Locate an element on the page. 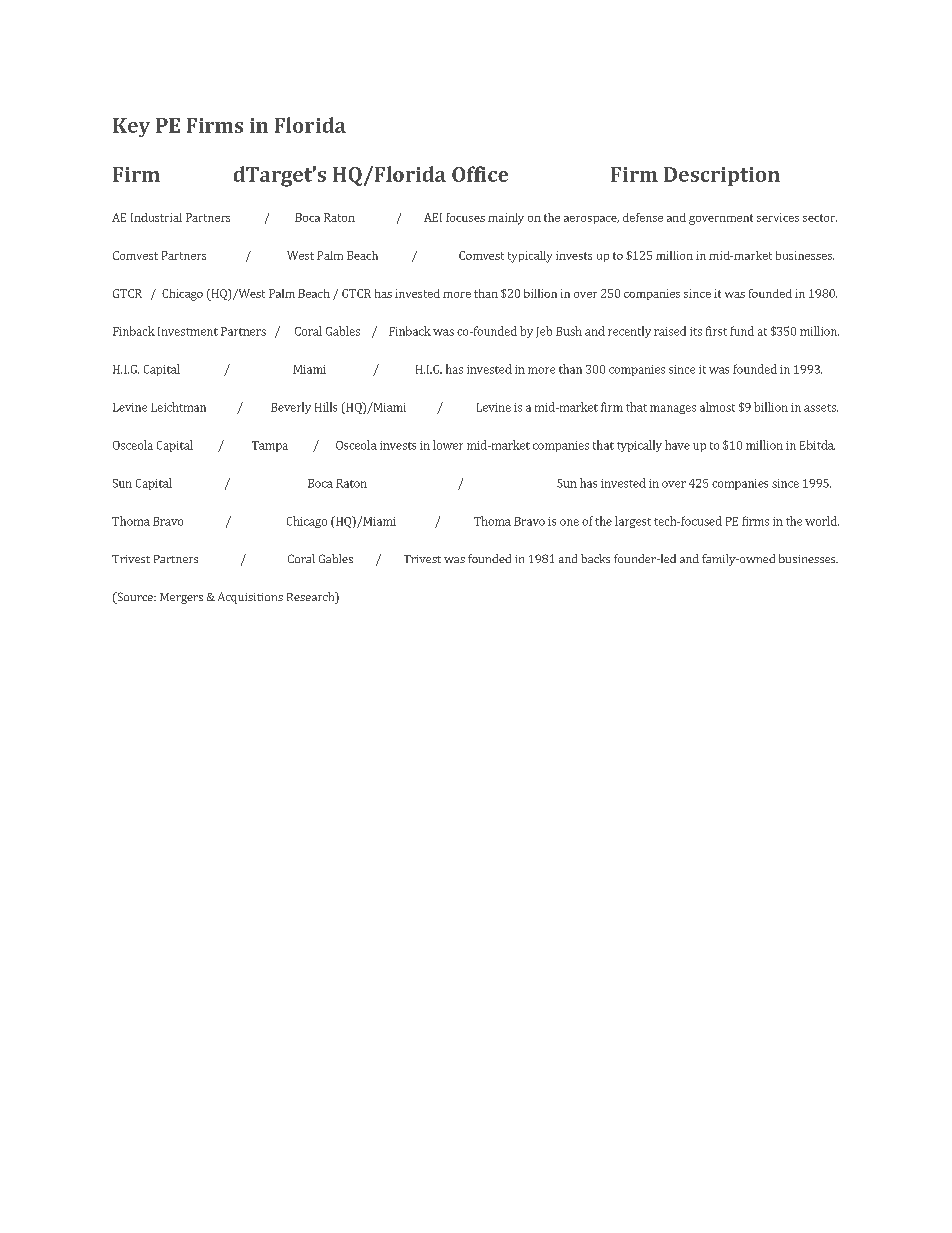 This document has width=952, height=1233. Description is located at coordinates (722, 176).
